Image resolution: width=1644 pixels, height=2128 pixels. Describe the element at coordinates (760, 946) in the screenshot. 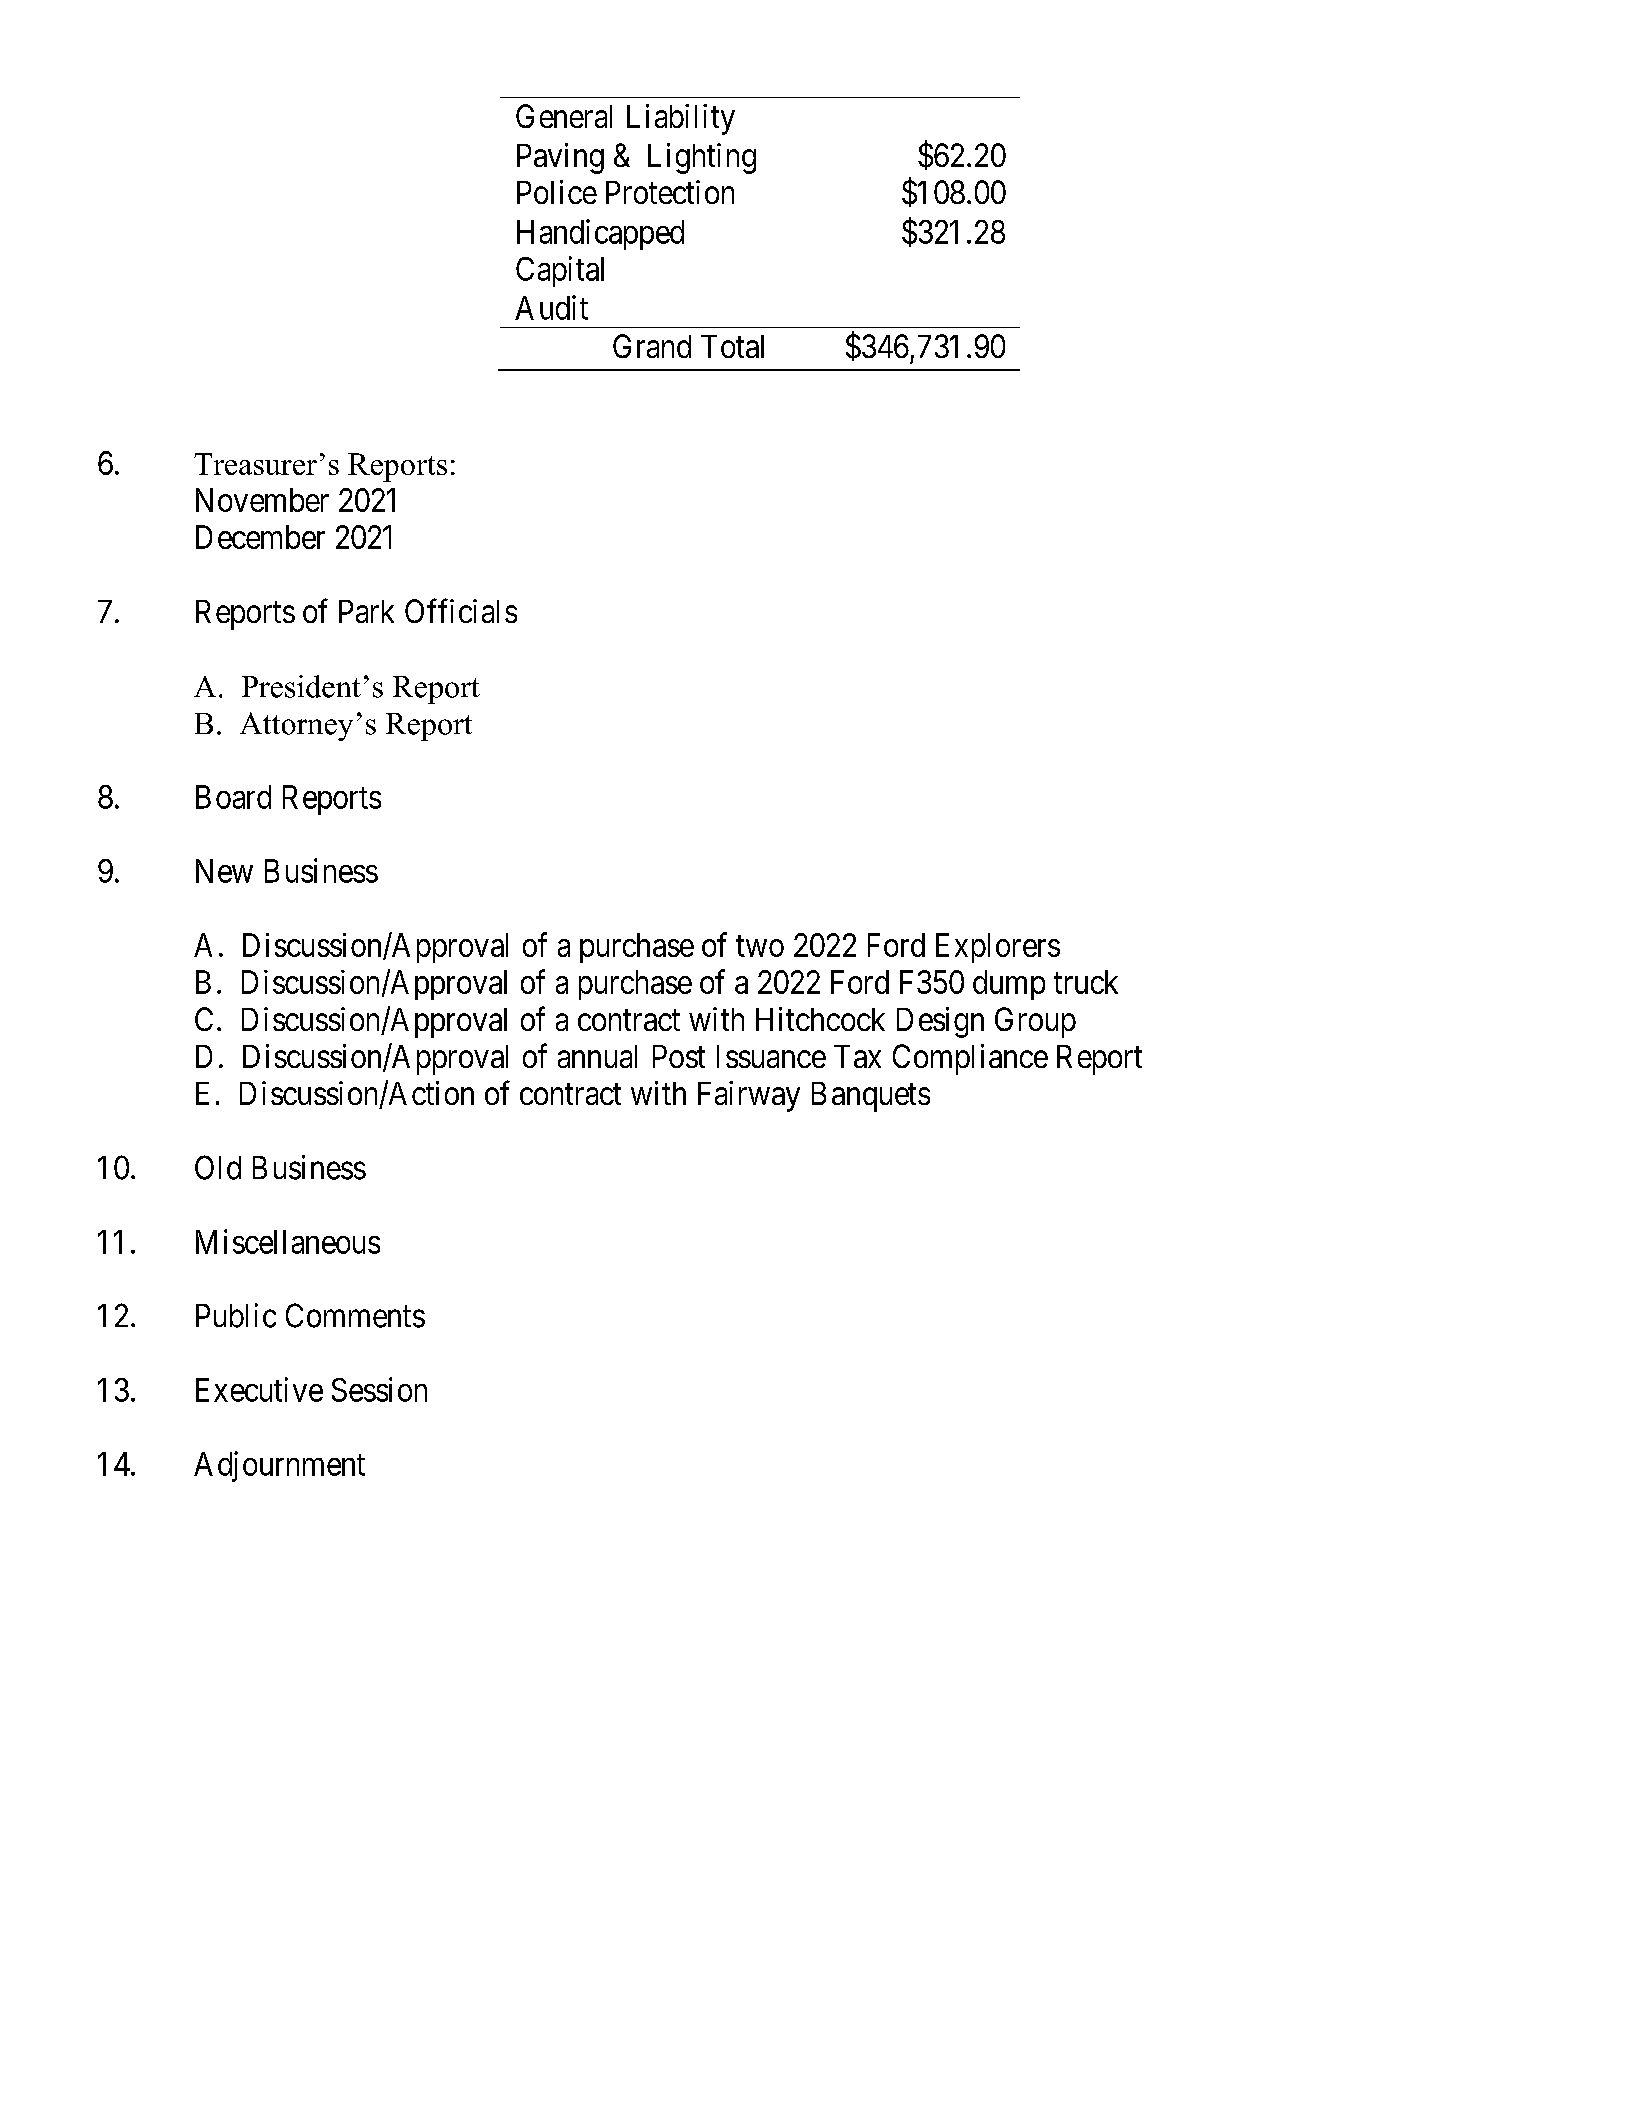

I see `two` at that location.
